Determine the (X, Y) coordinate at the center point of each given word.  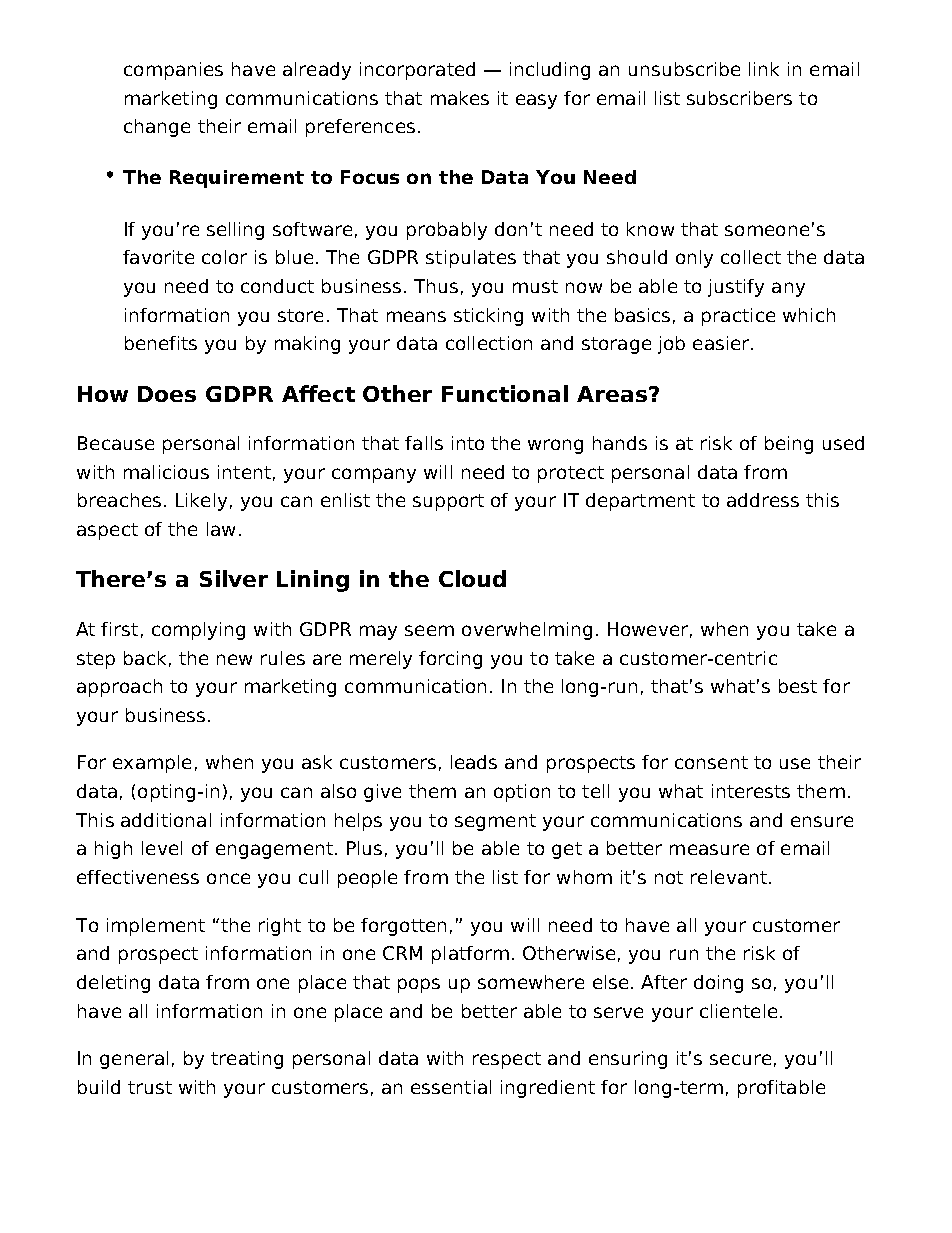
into (468, 443)
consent (711, 762)
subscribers (739, 98)
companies (173, 71)
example (152, 764)
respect (507, 1060)
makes (460, 98)
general (134, 1060)
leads (474, 762)
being (789, 445)
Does (167, 394)
